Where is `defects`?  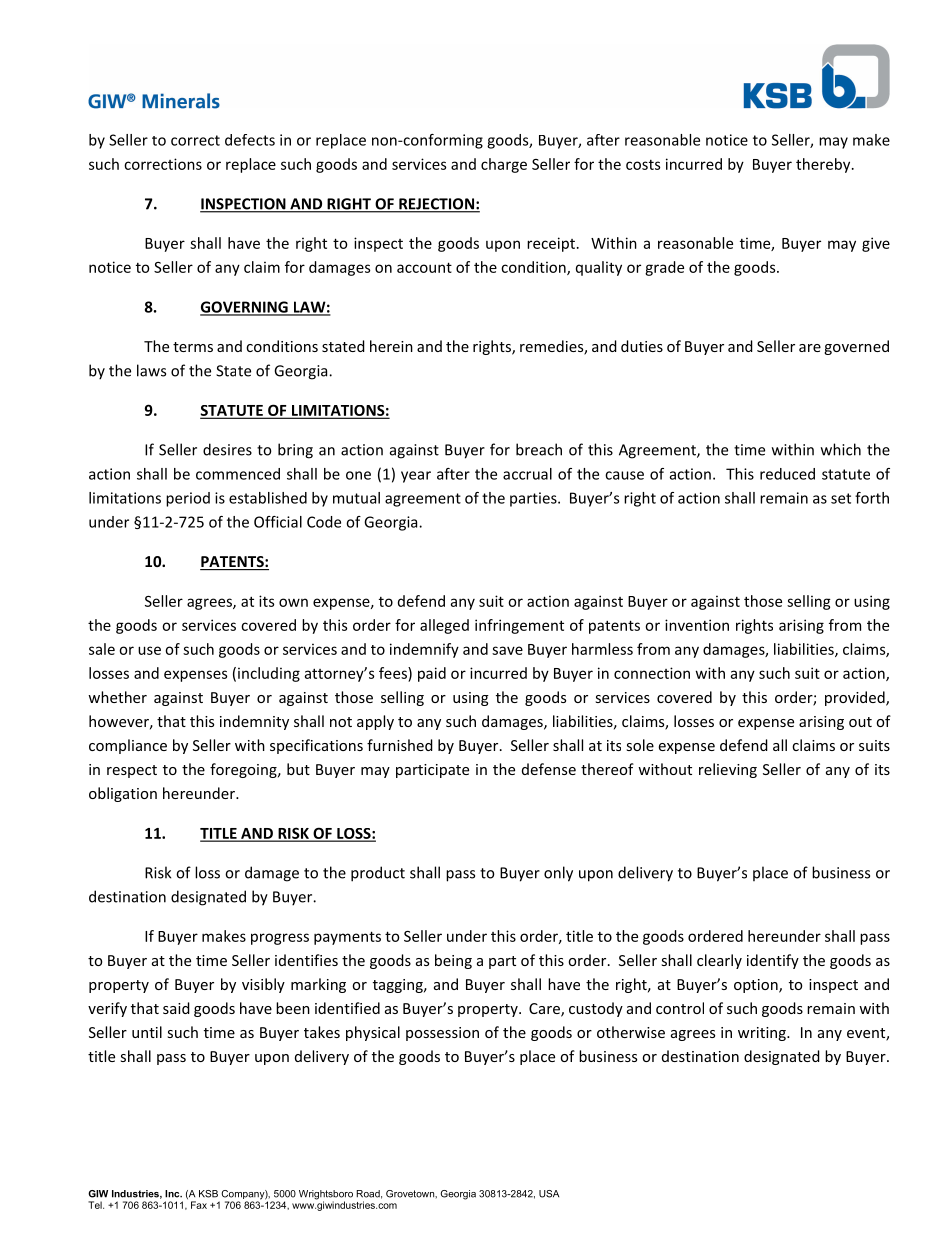 defects is located at coordinates (250, 140).
